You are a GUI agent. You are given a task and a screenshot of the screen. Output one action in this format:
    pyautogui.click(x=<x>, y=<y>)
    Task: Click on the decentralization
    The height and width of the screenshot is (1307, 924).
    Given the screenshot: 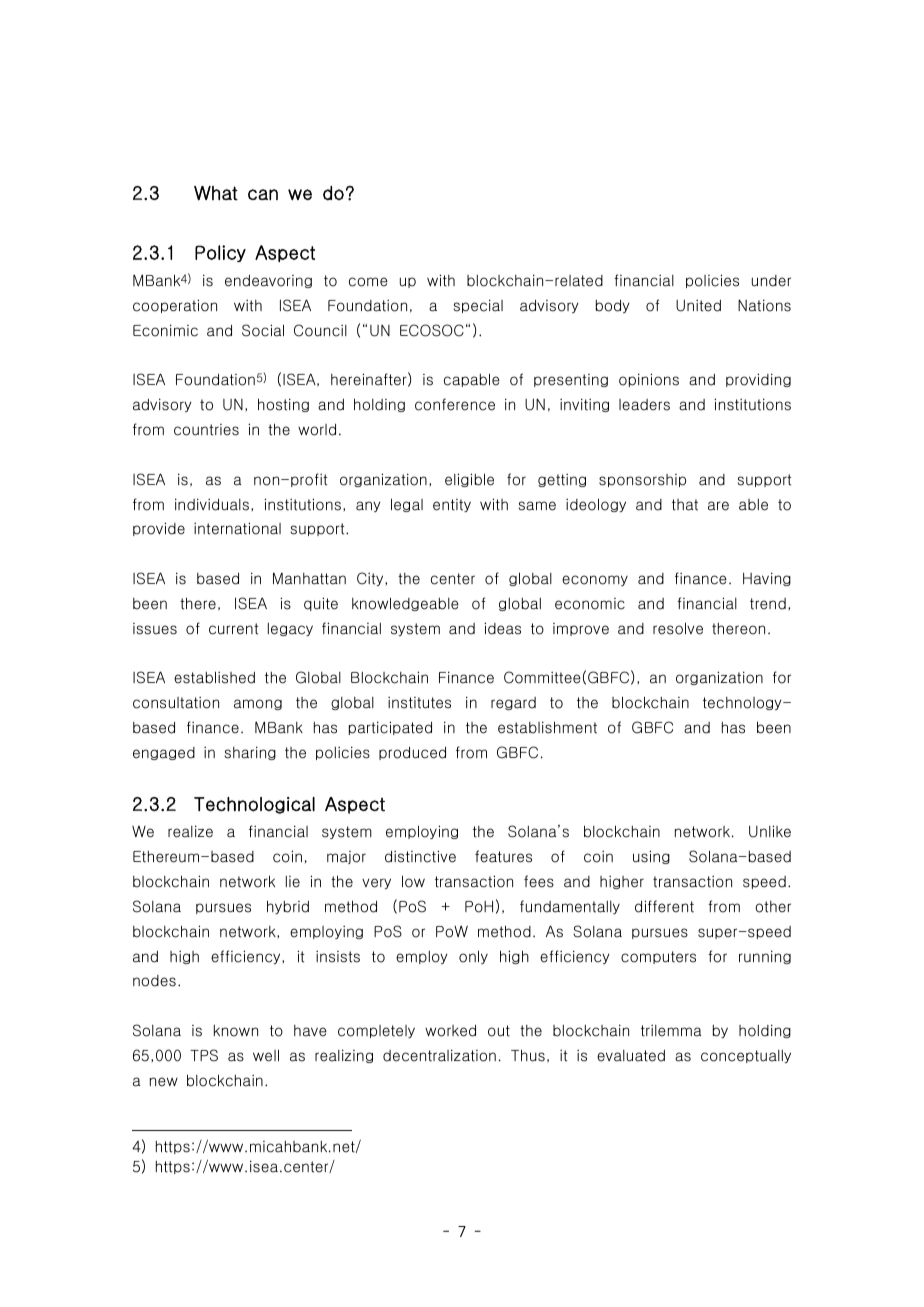 What is the action you would take?
    pyautogui.click(x=439, y=1055)
